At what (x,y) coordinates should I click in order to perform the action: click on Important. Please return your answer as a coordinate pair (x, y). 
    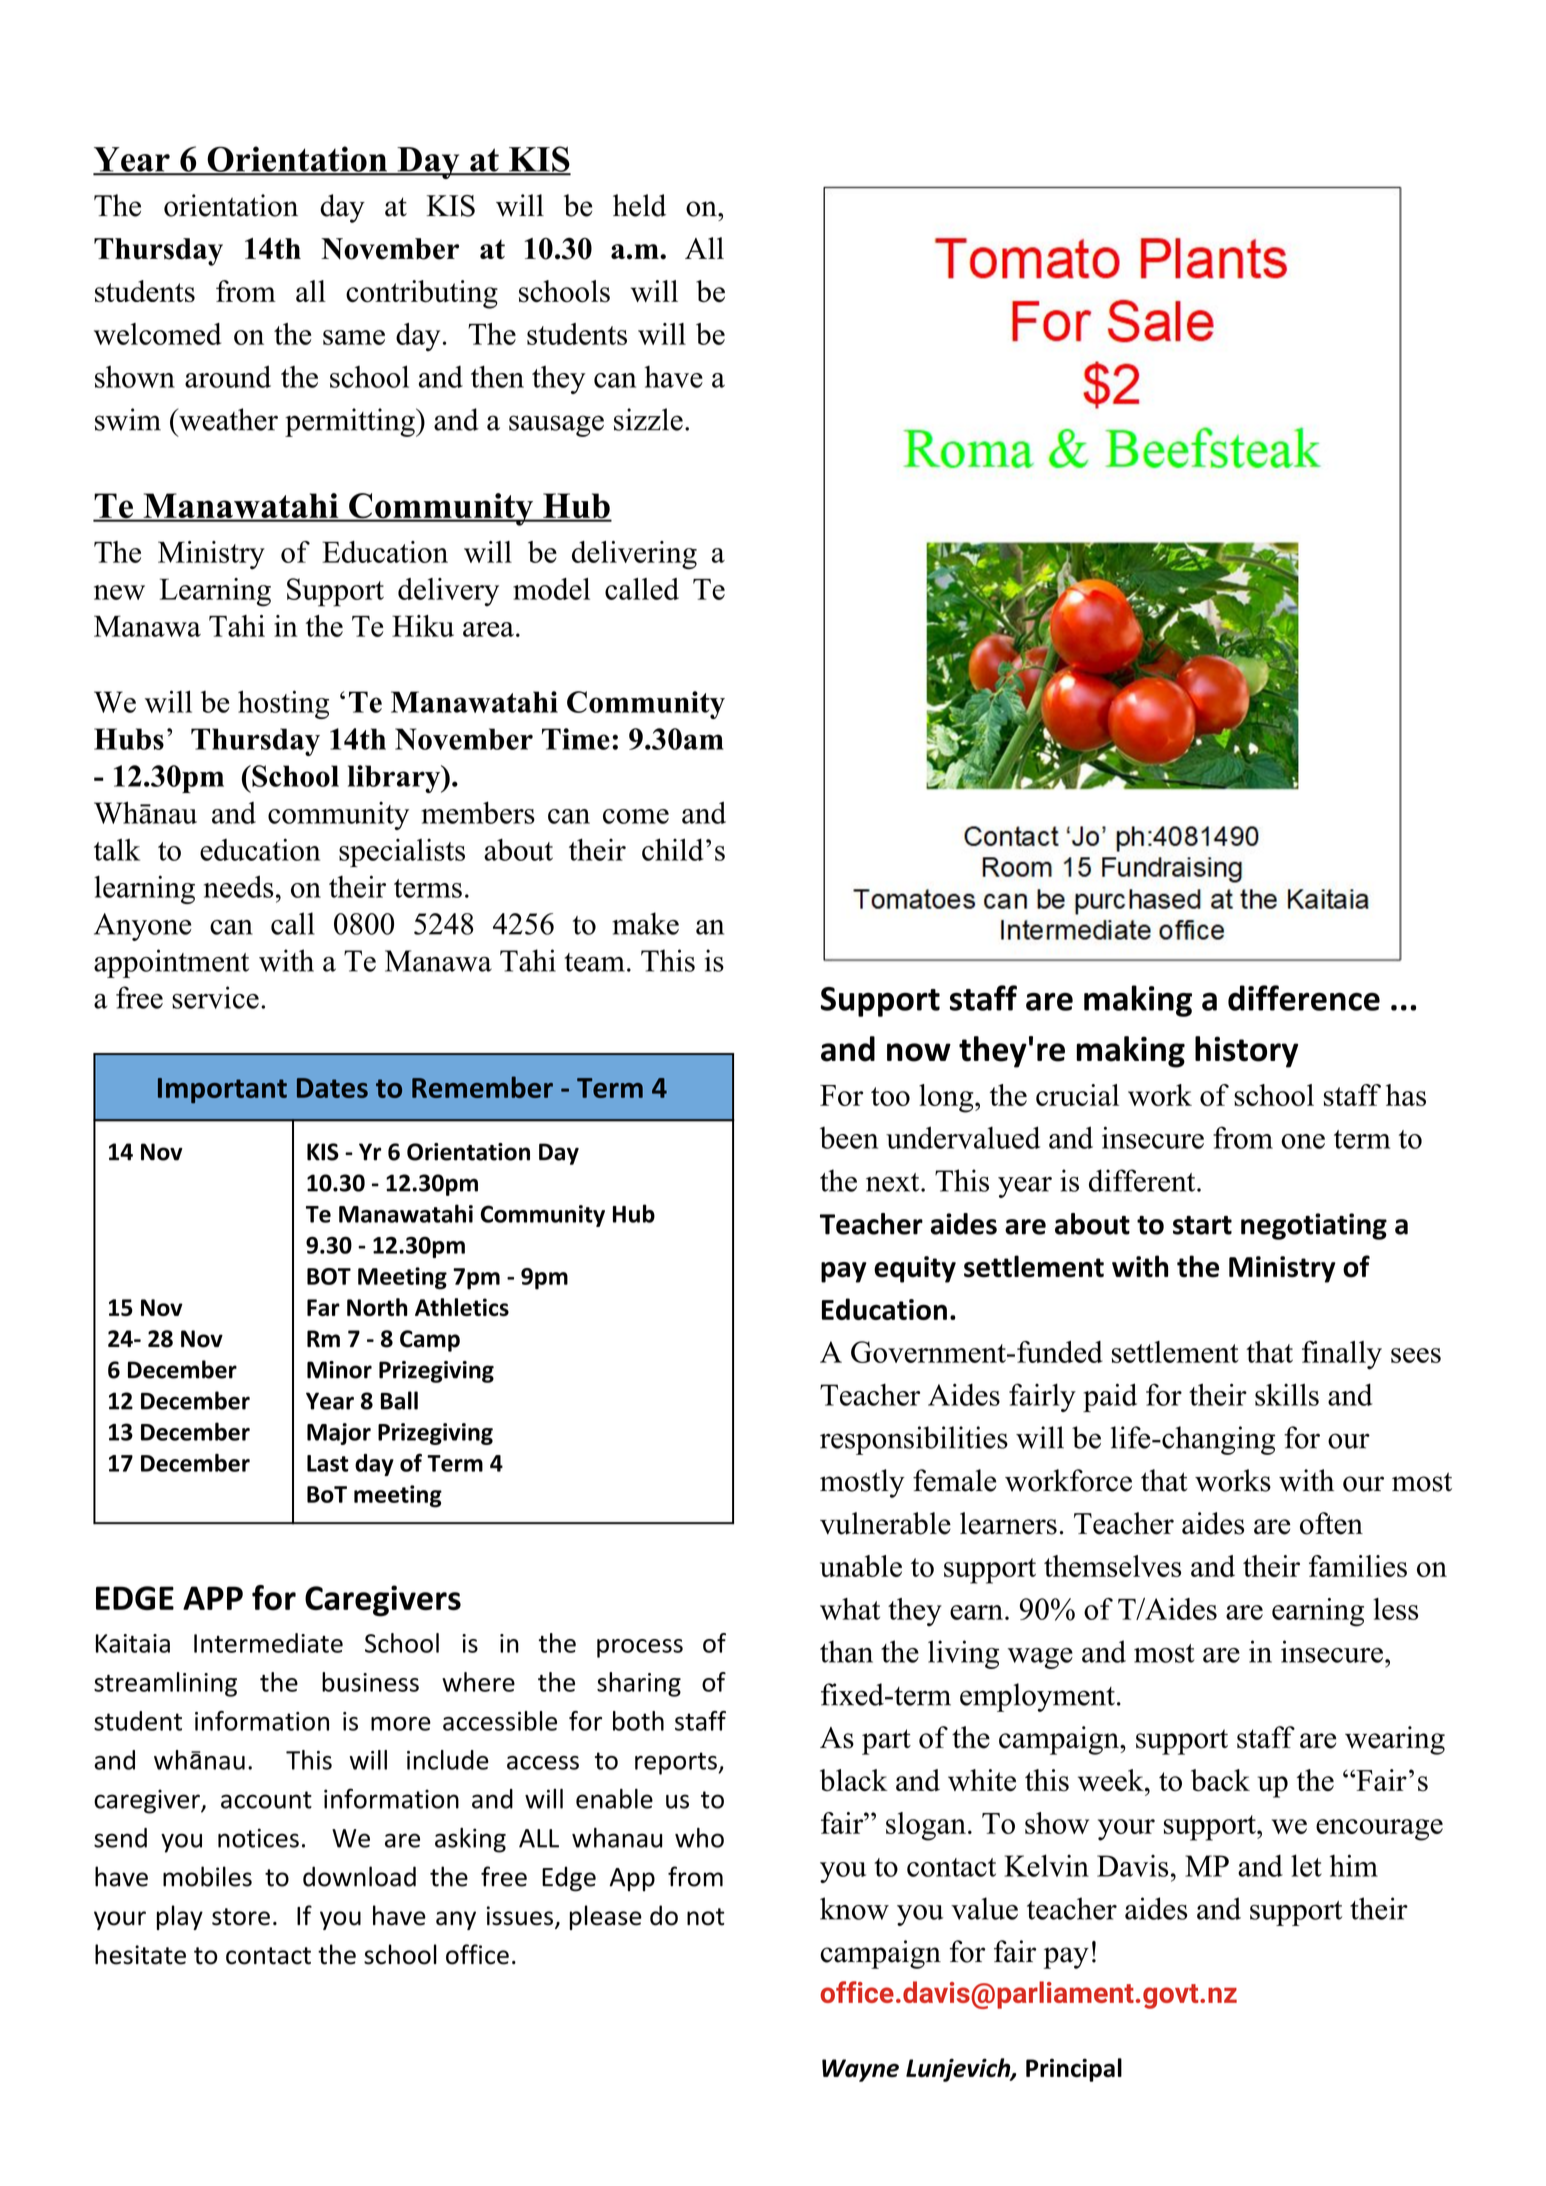
    Looking at the image, I should click on (222, 1091).
